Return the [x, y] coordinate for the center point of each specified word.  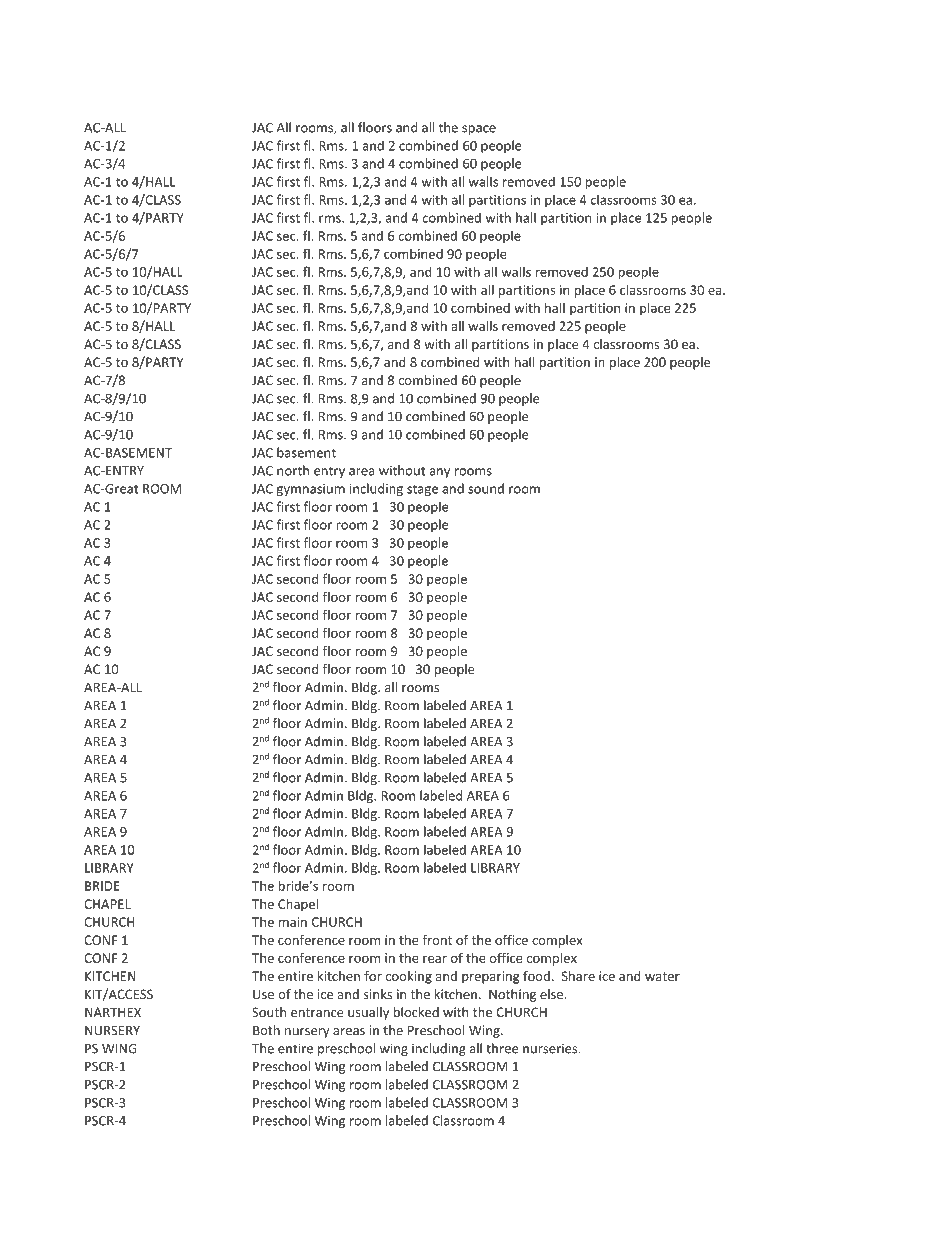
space [479, 130]
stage [422, 490]
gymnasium [311, 490]
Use [263, 994]
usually [368, 1013]
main [293, 922]
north [293, 470]
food [536, 976]
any [439, 473]
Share [578, 976]
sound [486, 488]
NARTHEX [113, 1012]
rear [435, 959]
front [437, 940]
